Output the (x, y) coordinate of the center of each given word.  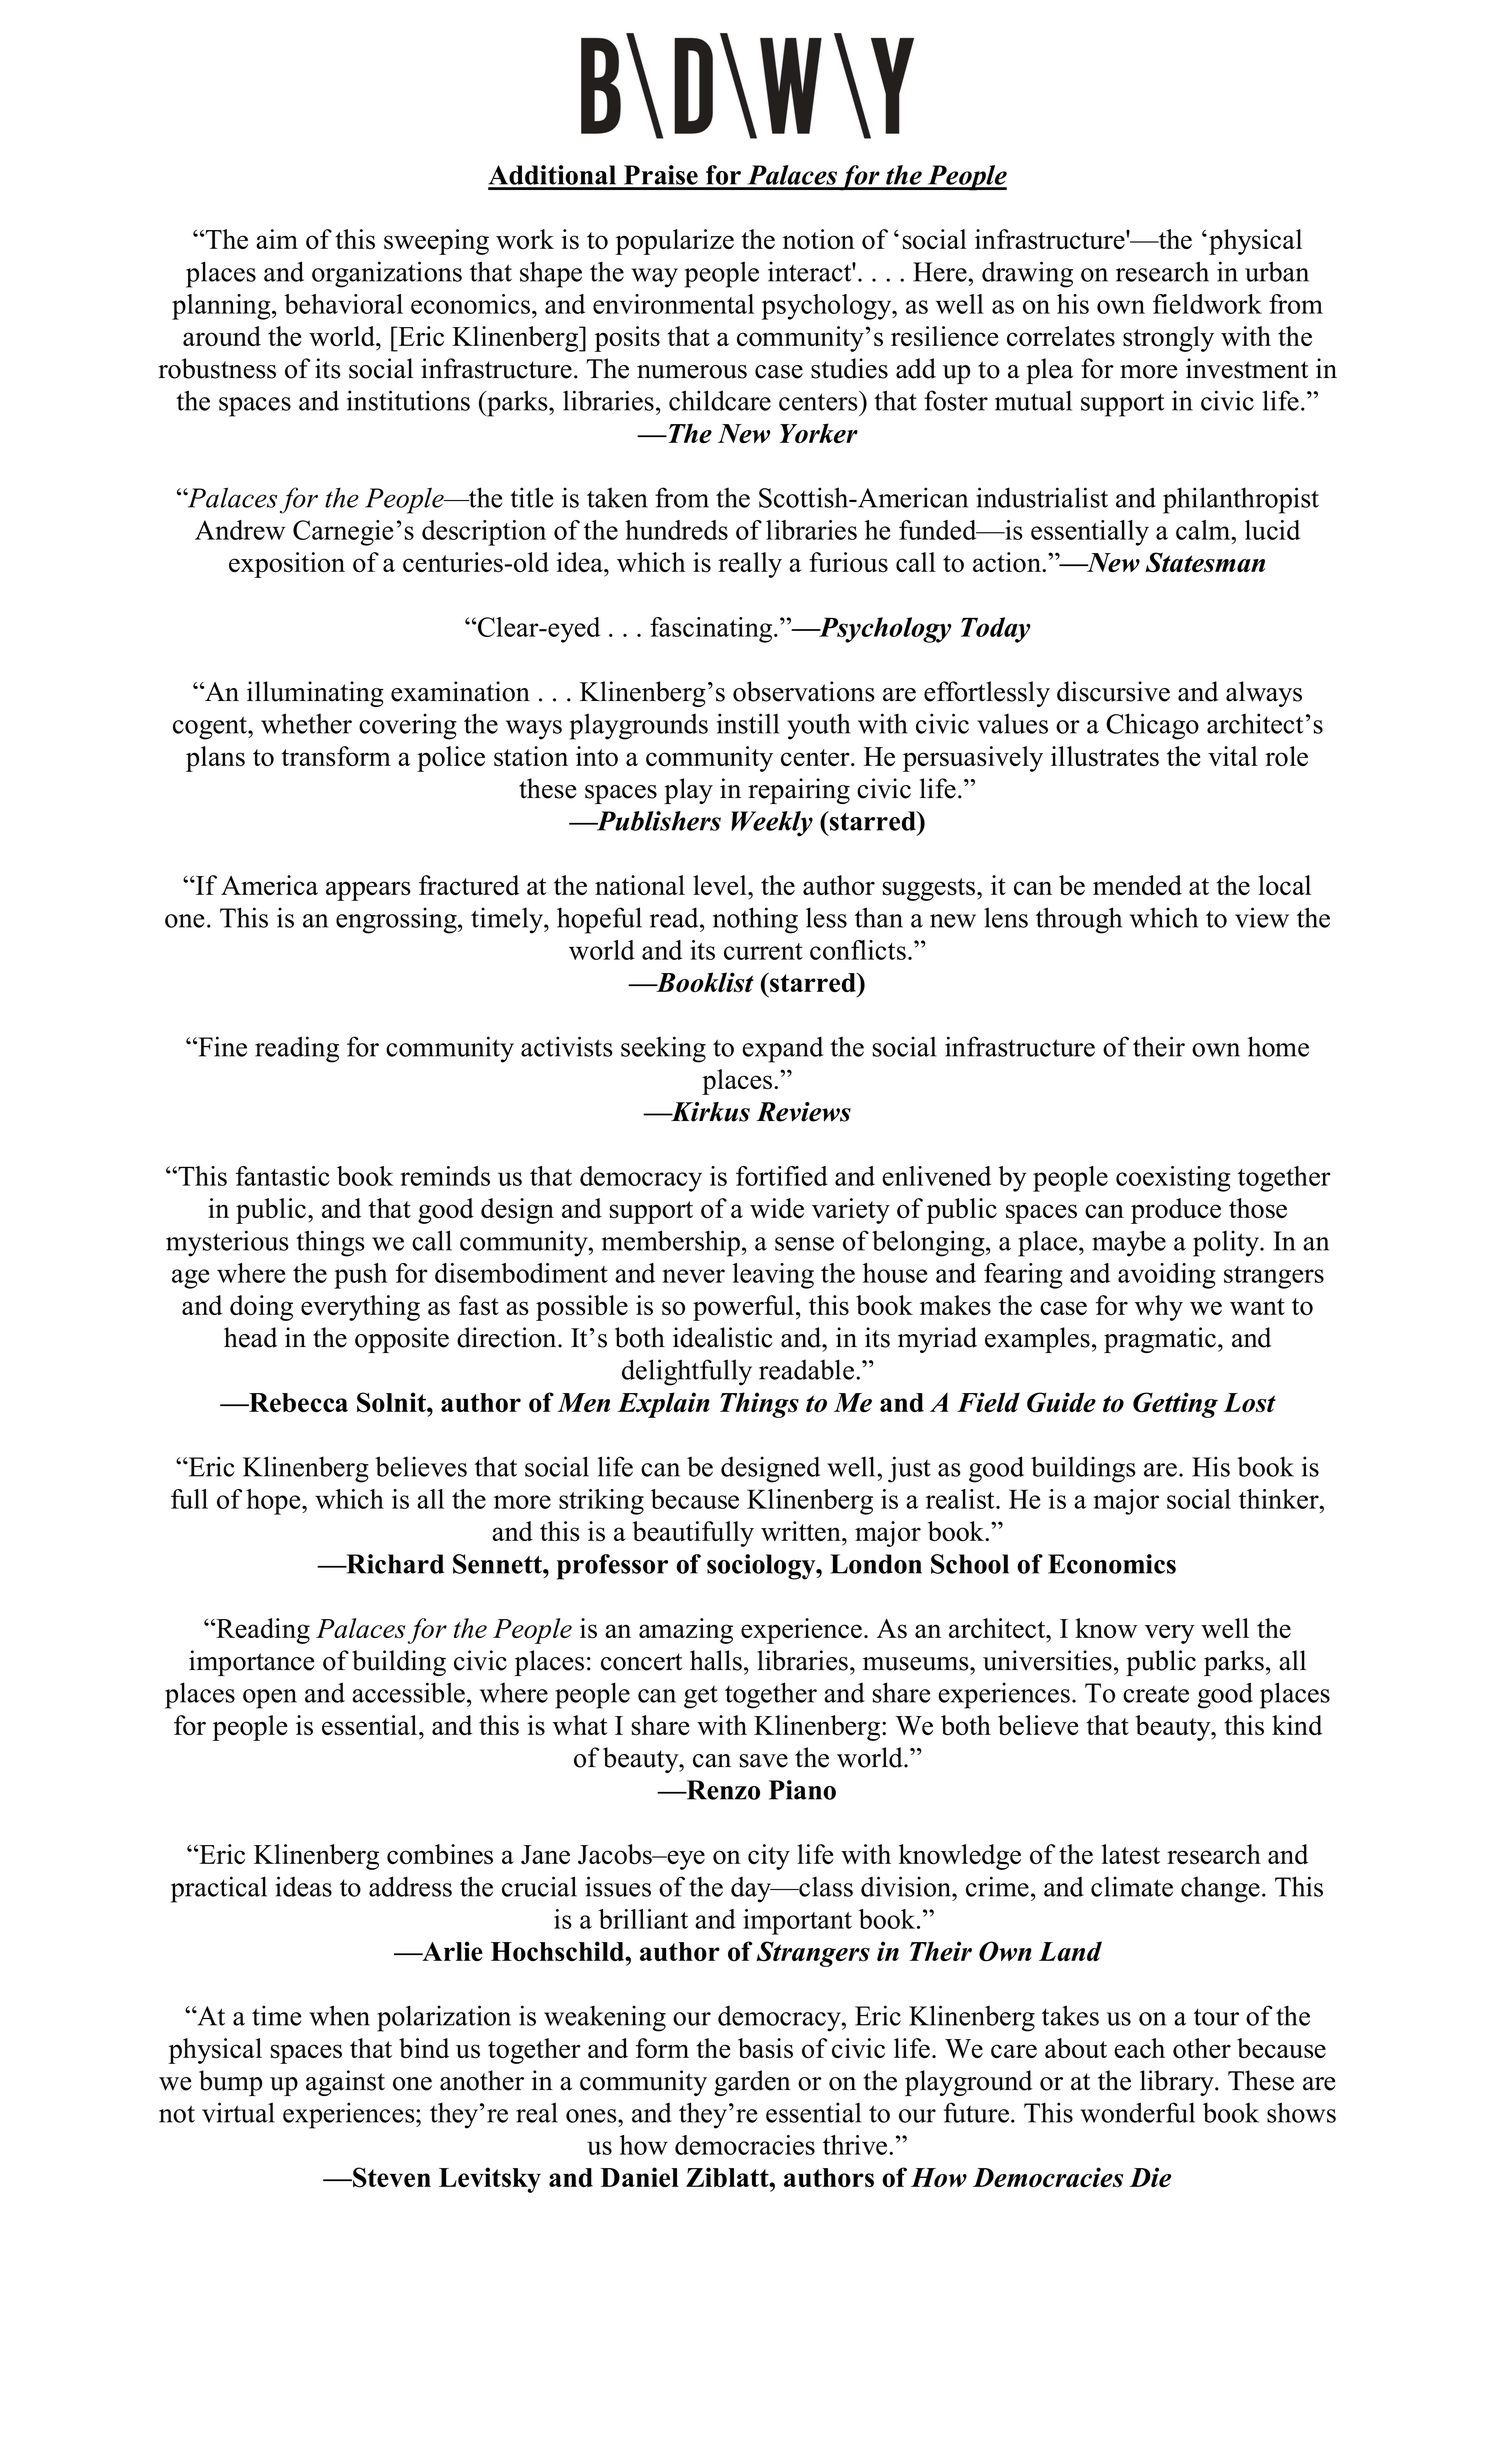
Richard (394, 1564)
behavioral (343, 304)
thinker (1280, 1499)
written (802, 1531)
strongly (1168, 339)
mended (1137, 885)
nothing (755, 920)
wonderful (1137, 2112)
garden (752, 2083)
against (345, 2083)
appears (368, 891)
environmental (673, 304)
